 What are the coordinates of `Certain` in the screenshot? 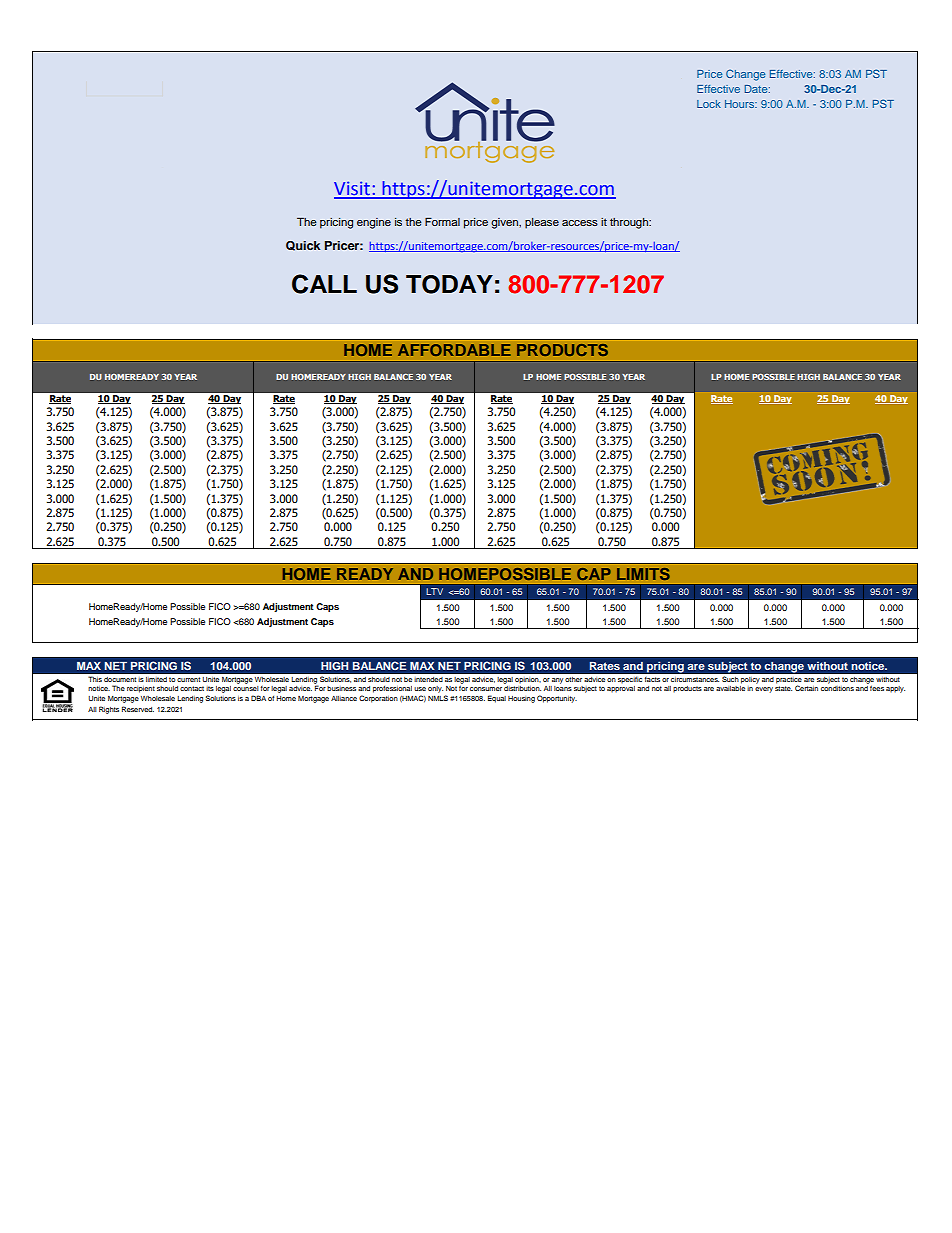 It's located at (806, 688).
